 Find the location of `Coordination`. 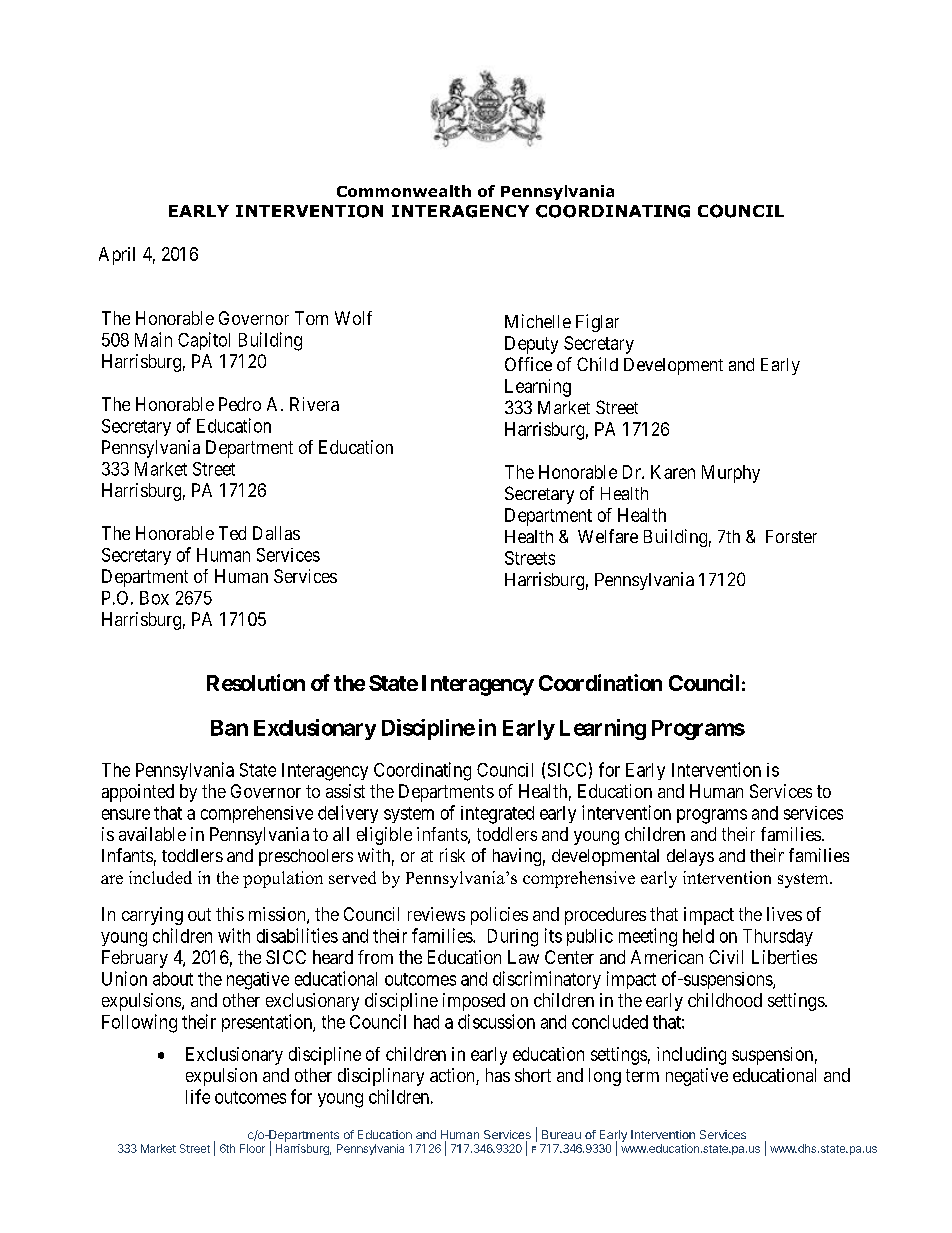

Coordination is located at coordinates (600, 682).
